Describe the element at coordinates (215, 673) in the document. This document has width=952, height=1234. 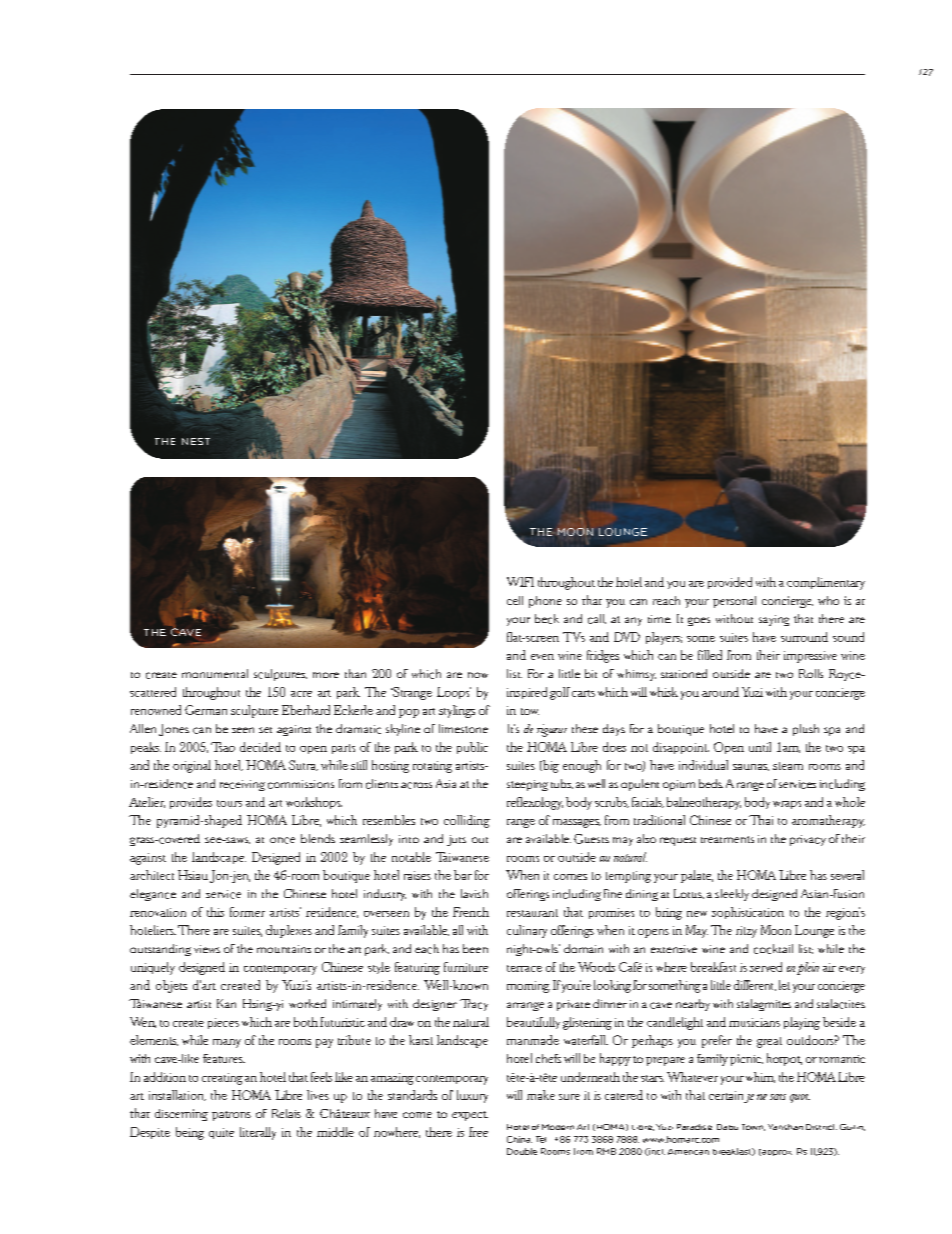
I see `monumental` at that location.
